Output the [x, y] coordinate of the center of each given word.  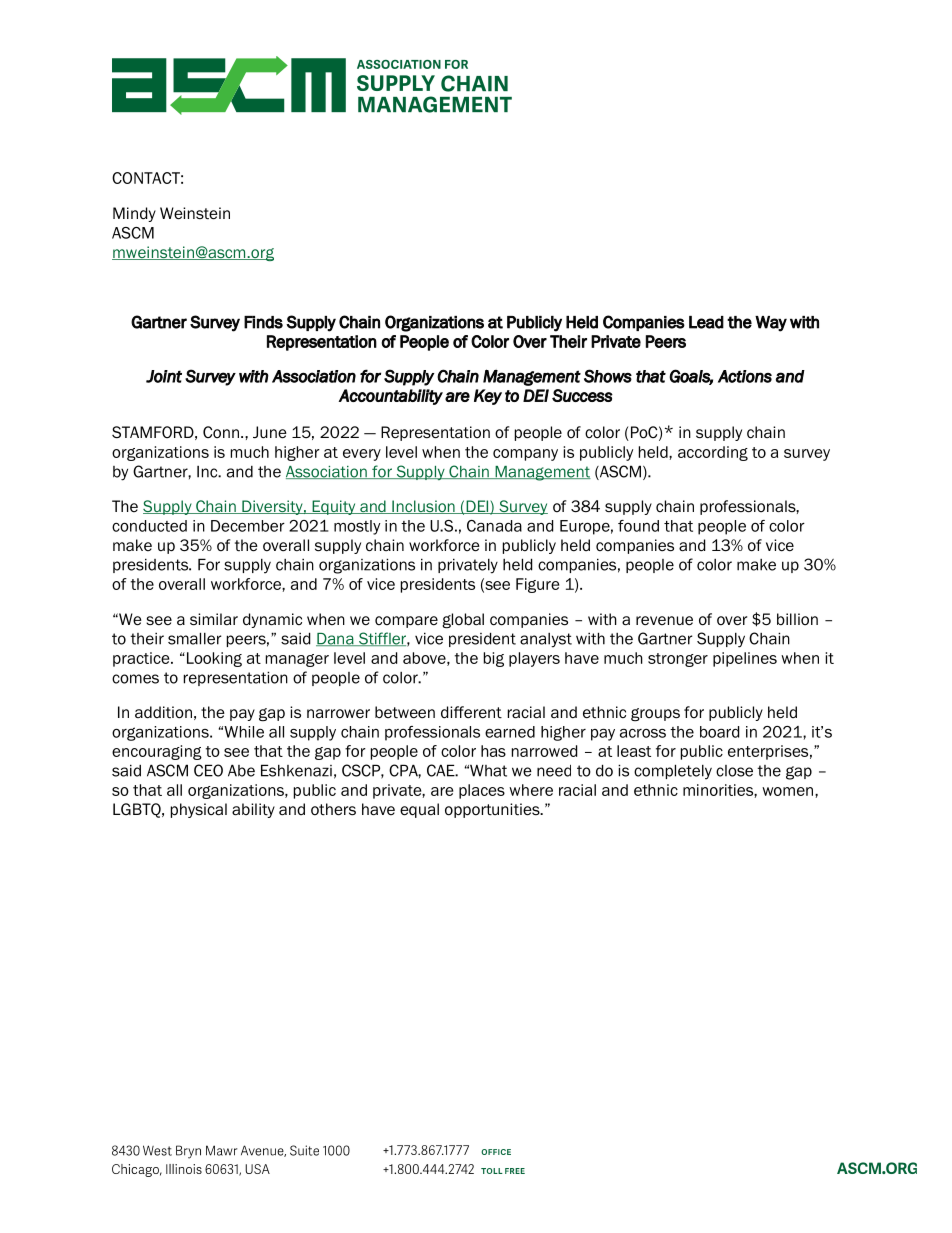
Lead [706, 322]
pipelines [745, 659]
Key [488, 397]
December [248, 526]
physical [199, 810]
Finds [263, 322]
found [638, 526]
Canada [494, 526]
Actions [745, 376]
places [482, 791]
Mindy [134, 214]
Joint [164, 376]
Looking [213, 659]
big [494, 659]
